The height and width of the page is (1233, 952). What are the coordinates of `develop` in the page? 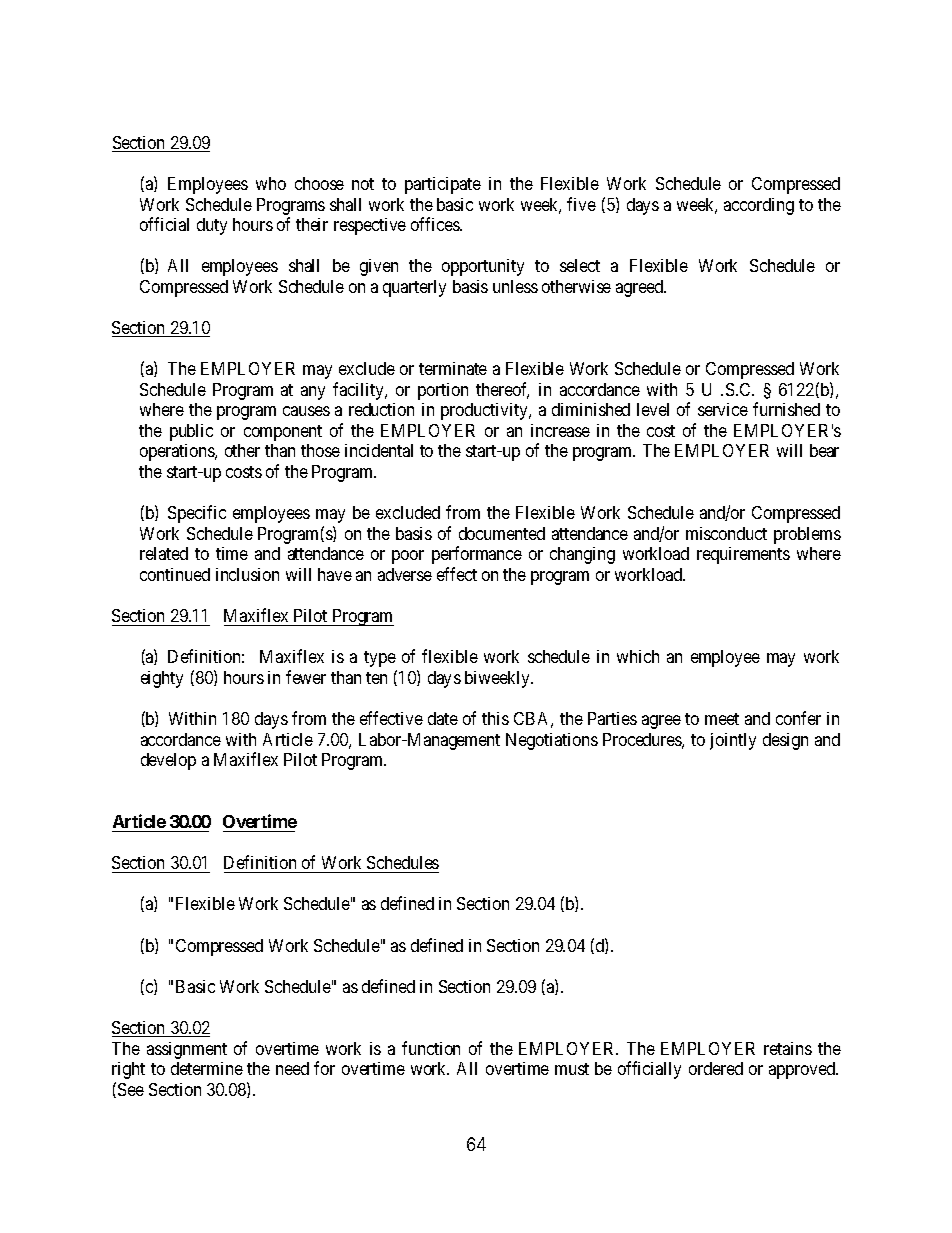 It's located at (168, 761).
